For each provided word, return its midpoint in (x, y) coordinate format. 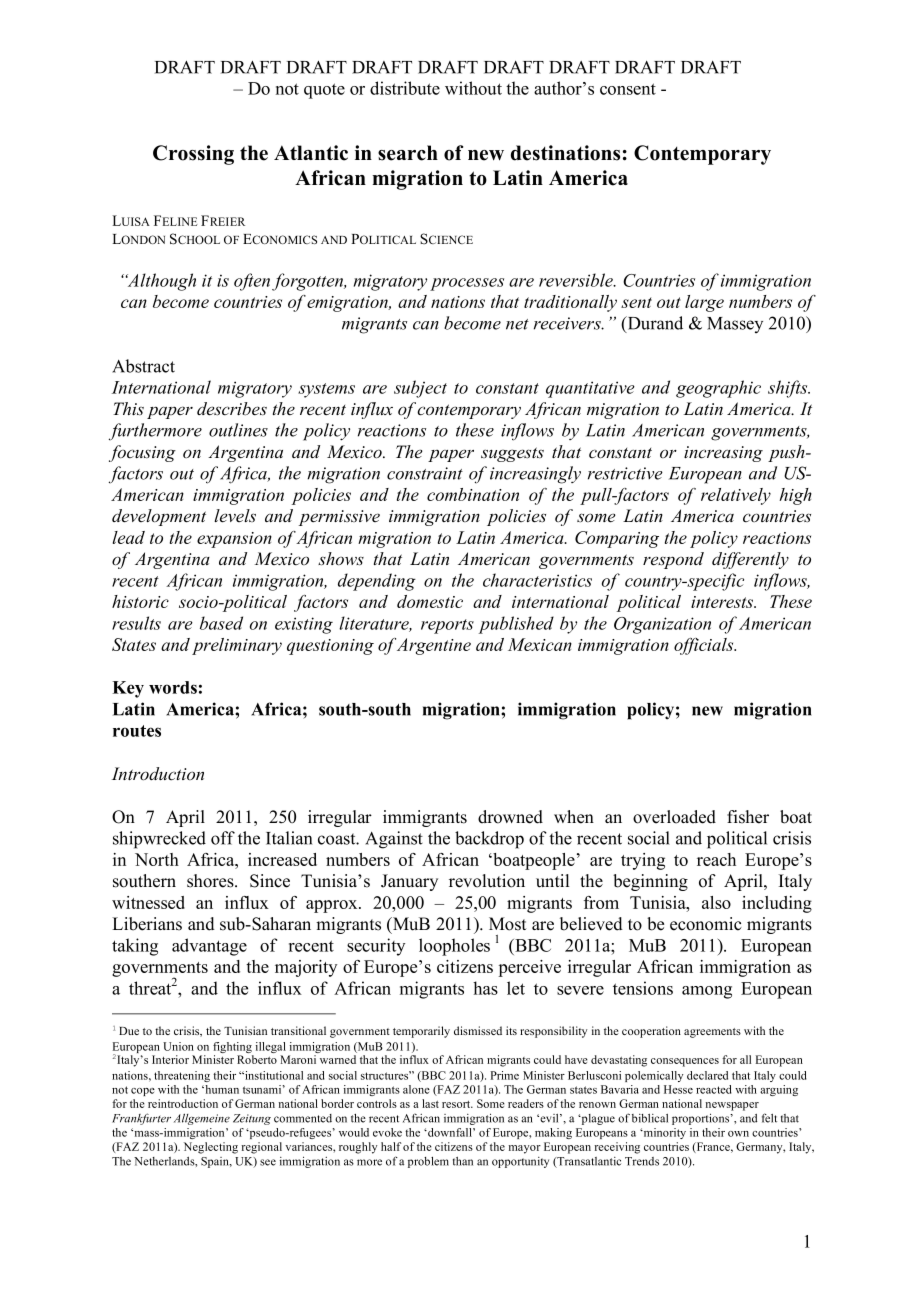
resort (457, 1104)
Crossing (193, 155)
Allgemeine (202, 1119)
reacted (714, 1089)
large (704, 303)
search (408, 153)
